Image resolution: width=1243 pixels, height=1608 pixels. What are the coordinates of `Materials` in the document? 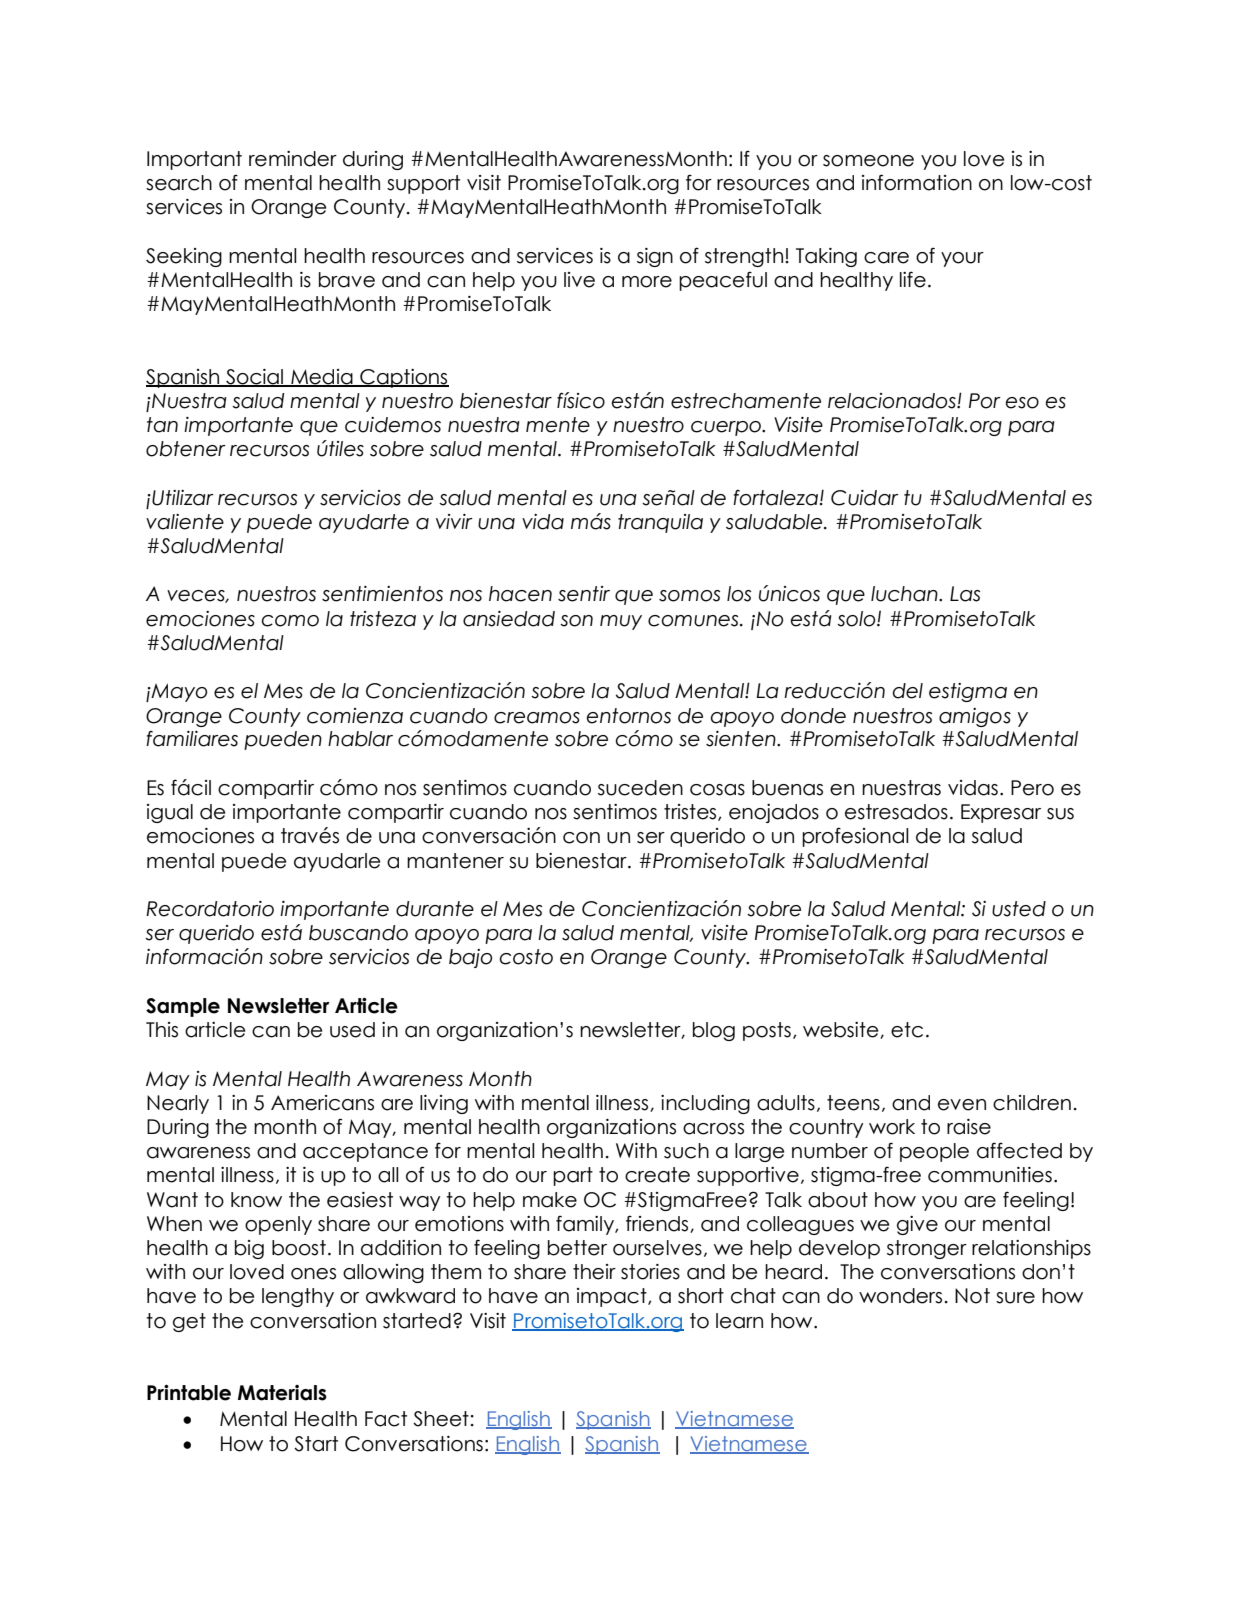 It's located at (282, 1393).
